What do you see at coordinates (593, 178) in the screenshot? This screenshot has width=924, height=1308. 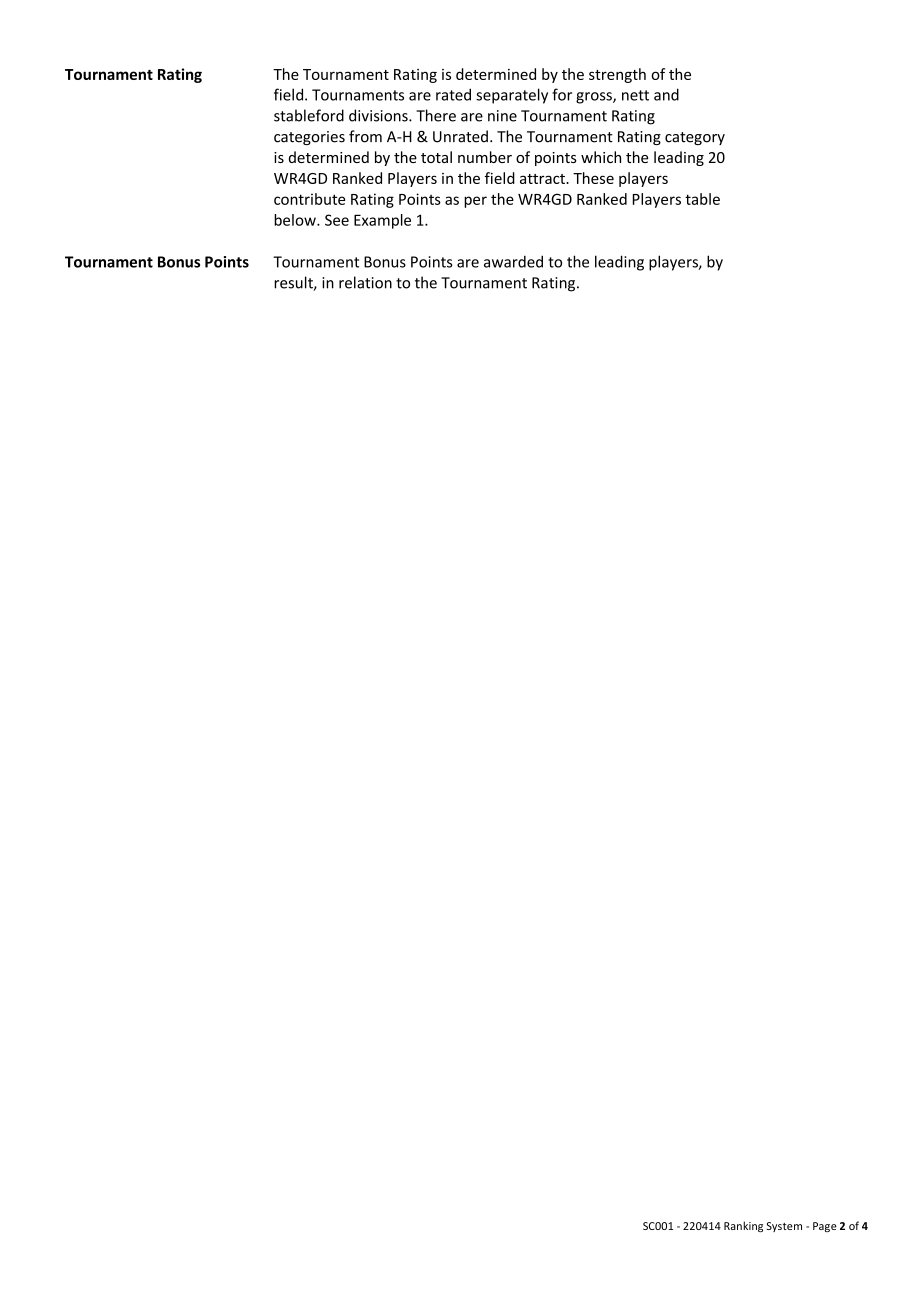 I see `These` at bounding box center [593, 178].
